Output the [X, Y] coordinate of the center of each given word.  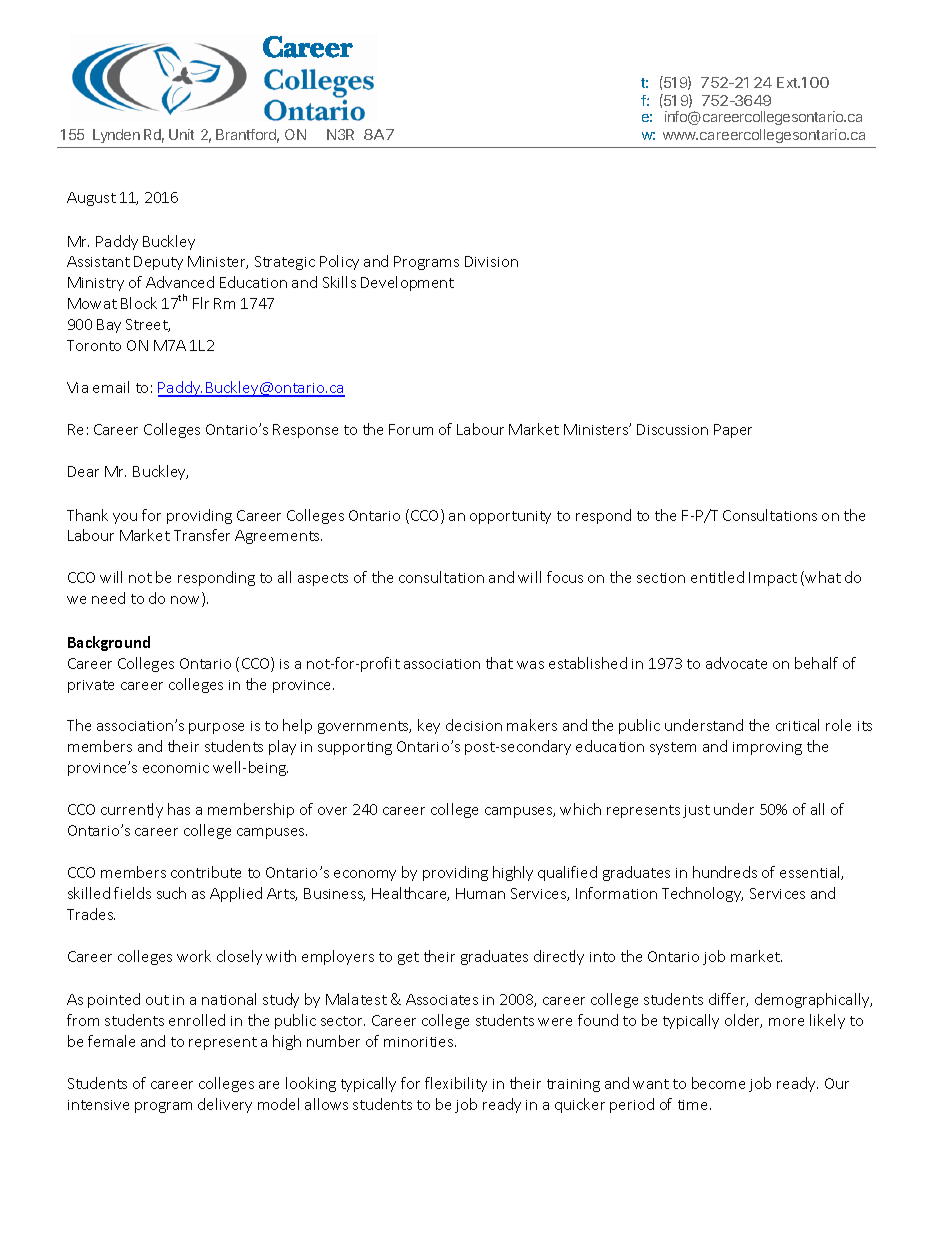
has [179, 809]
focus [565, 577]
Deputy [158, 263]
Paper [733, 431]
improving [767, 748]
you [125, 518]
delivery [225, 1105]
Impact [773, 579]
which [580, 809]
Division [491, 261]
